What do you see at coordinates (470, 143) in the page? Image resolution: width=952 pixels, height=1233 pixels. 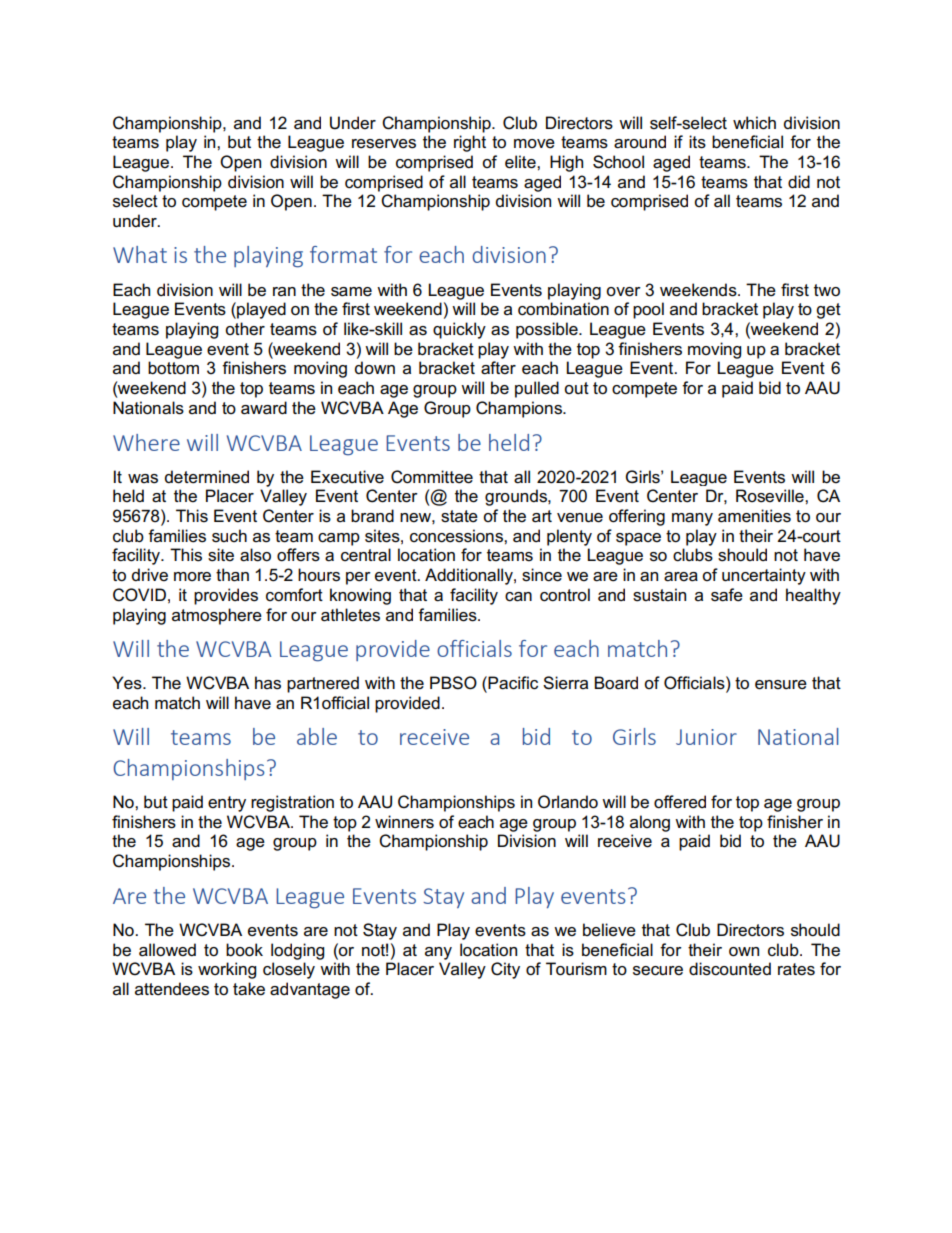 I see `right` at bounding box center [470, 143].
